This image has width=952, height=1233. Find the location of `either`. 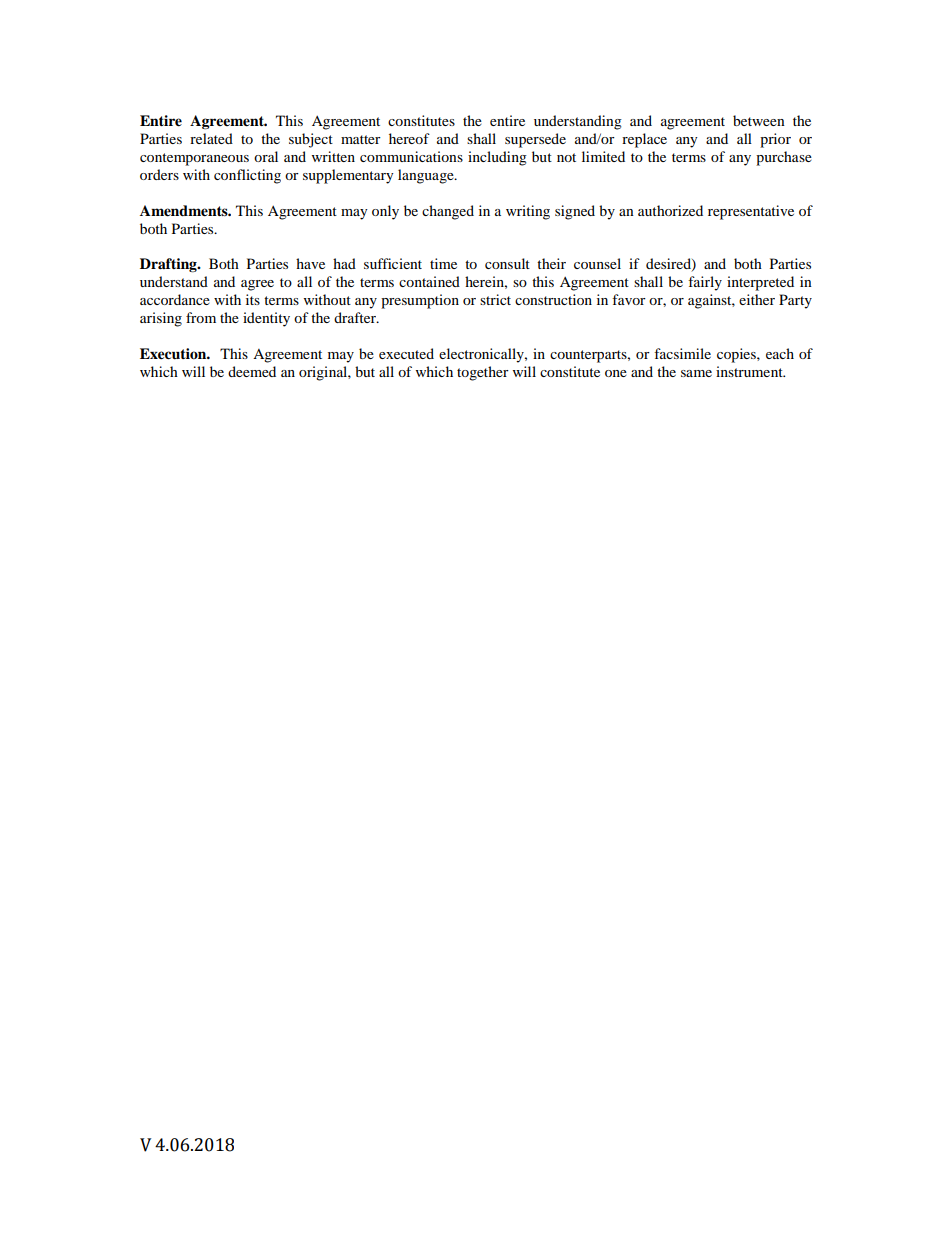

either is located at coordinates (757, 299).
